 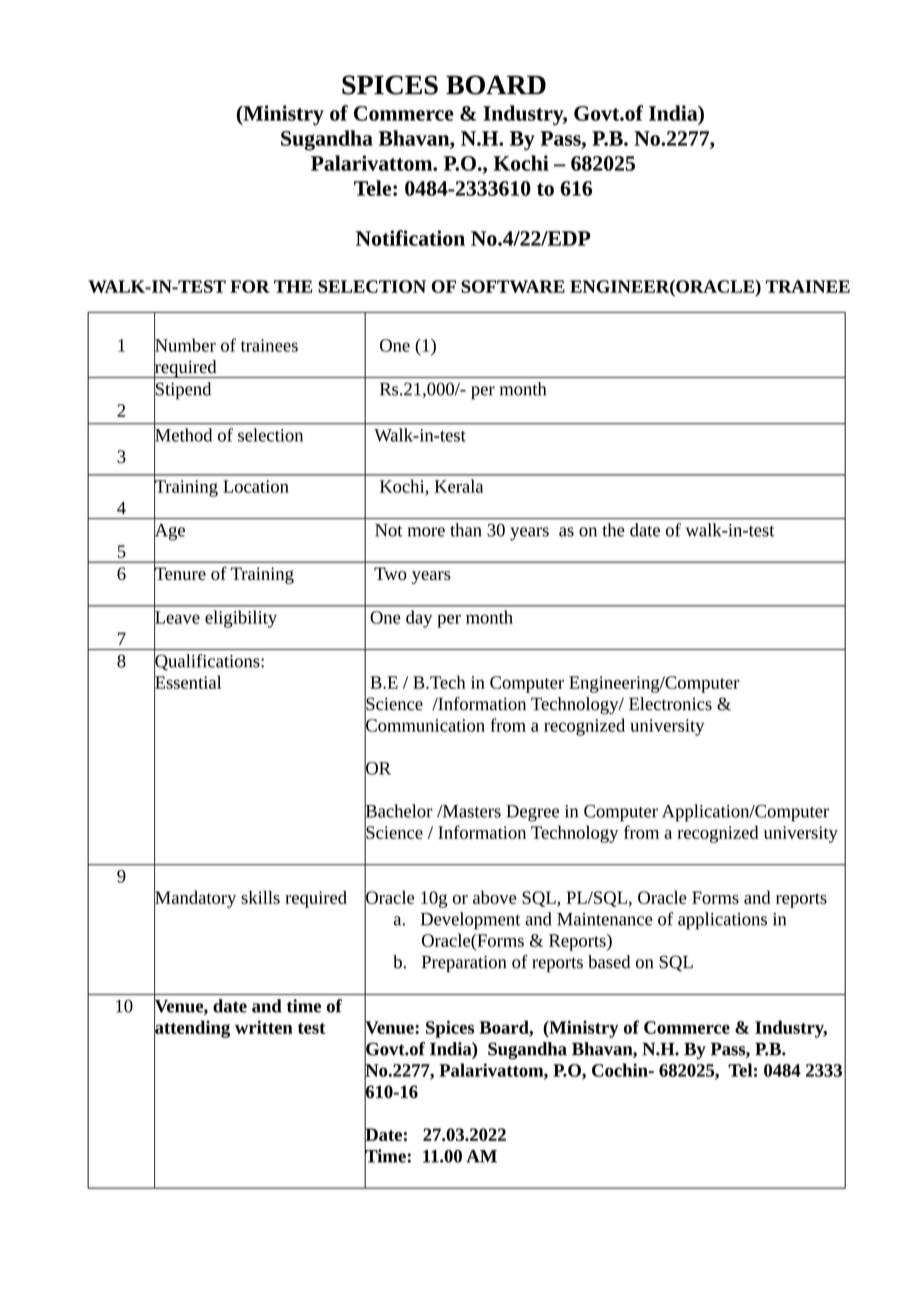 I want to click on Bachelor, so click(x=398, y=811).
